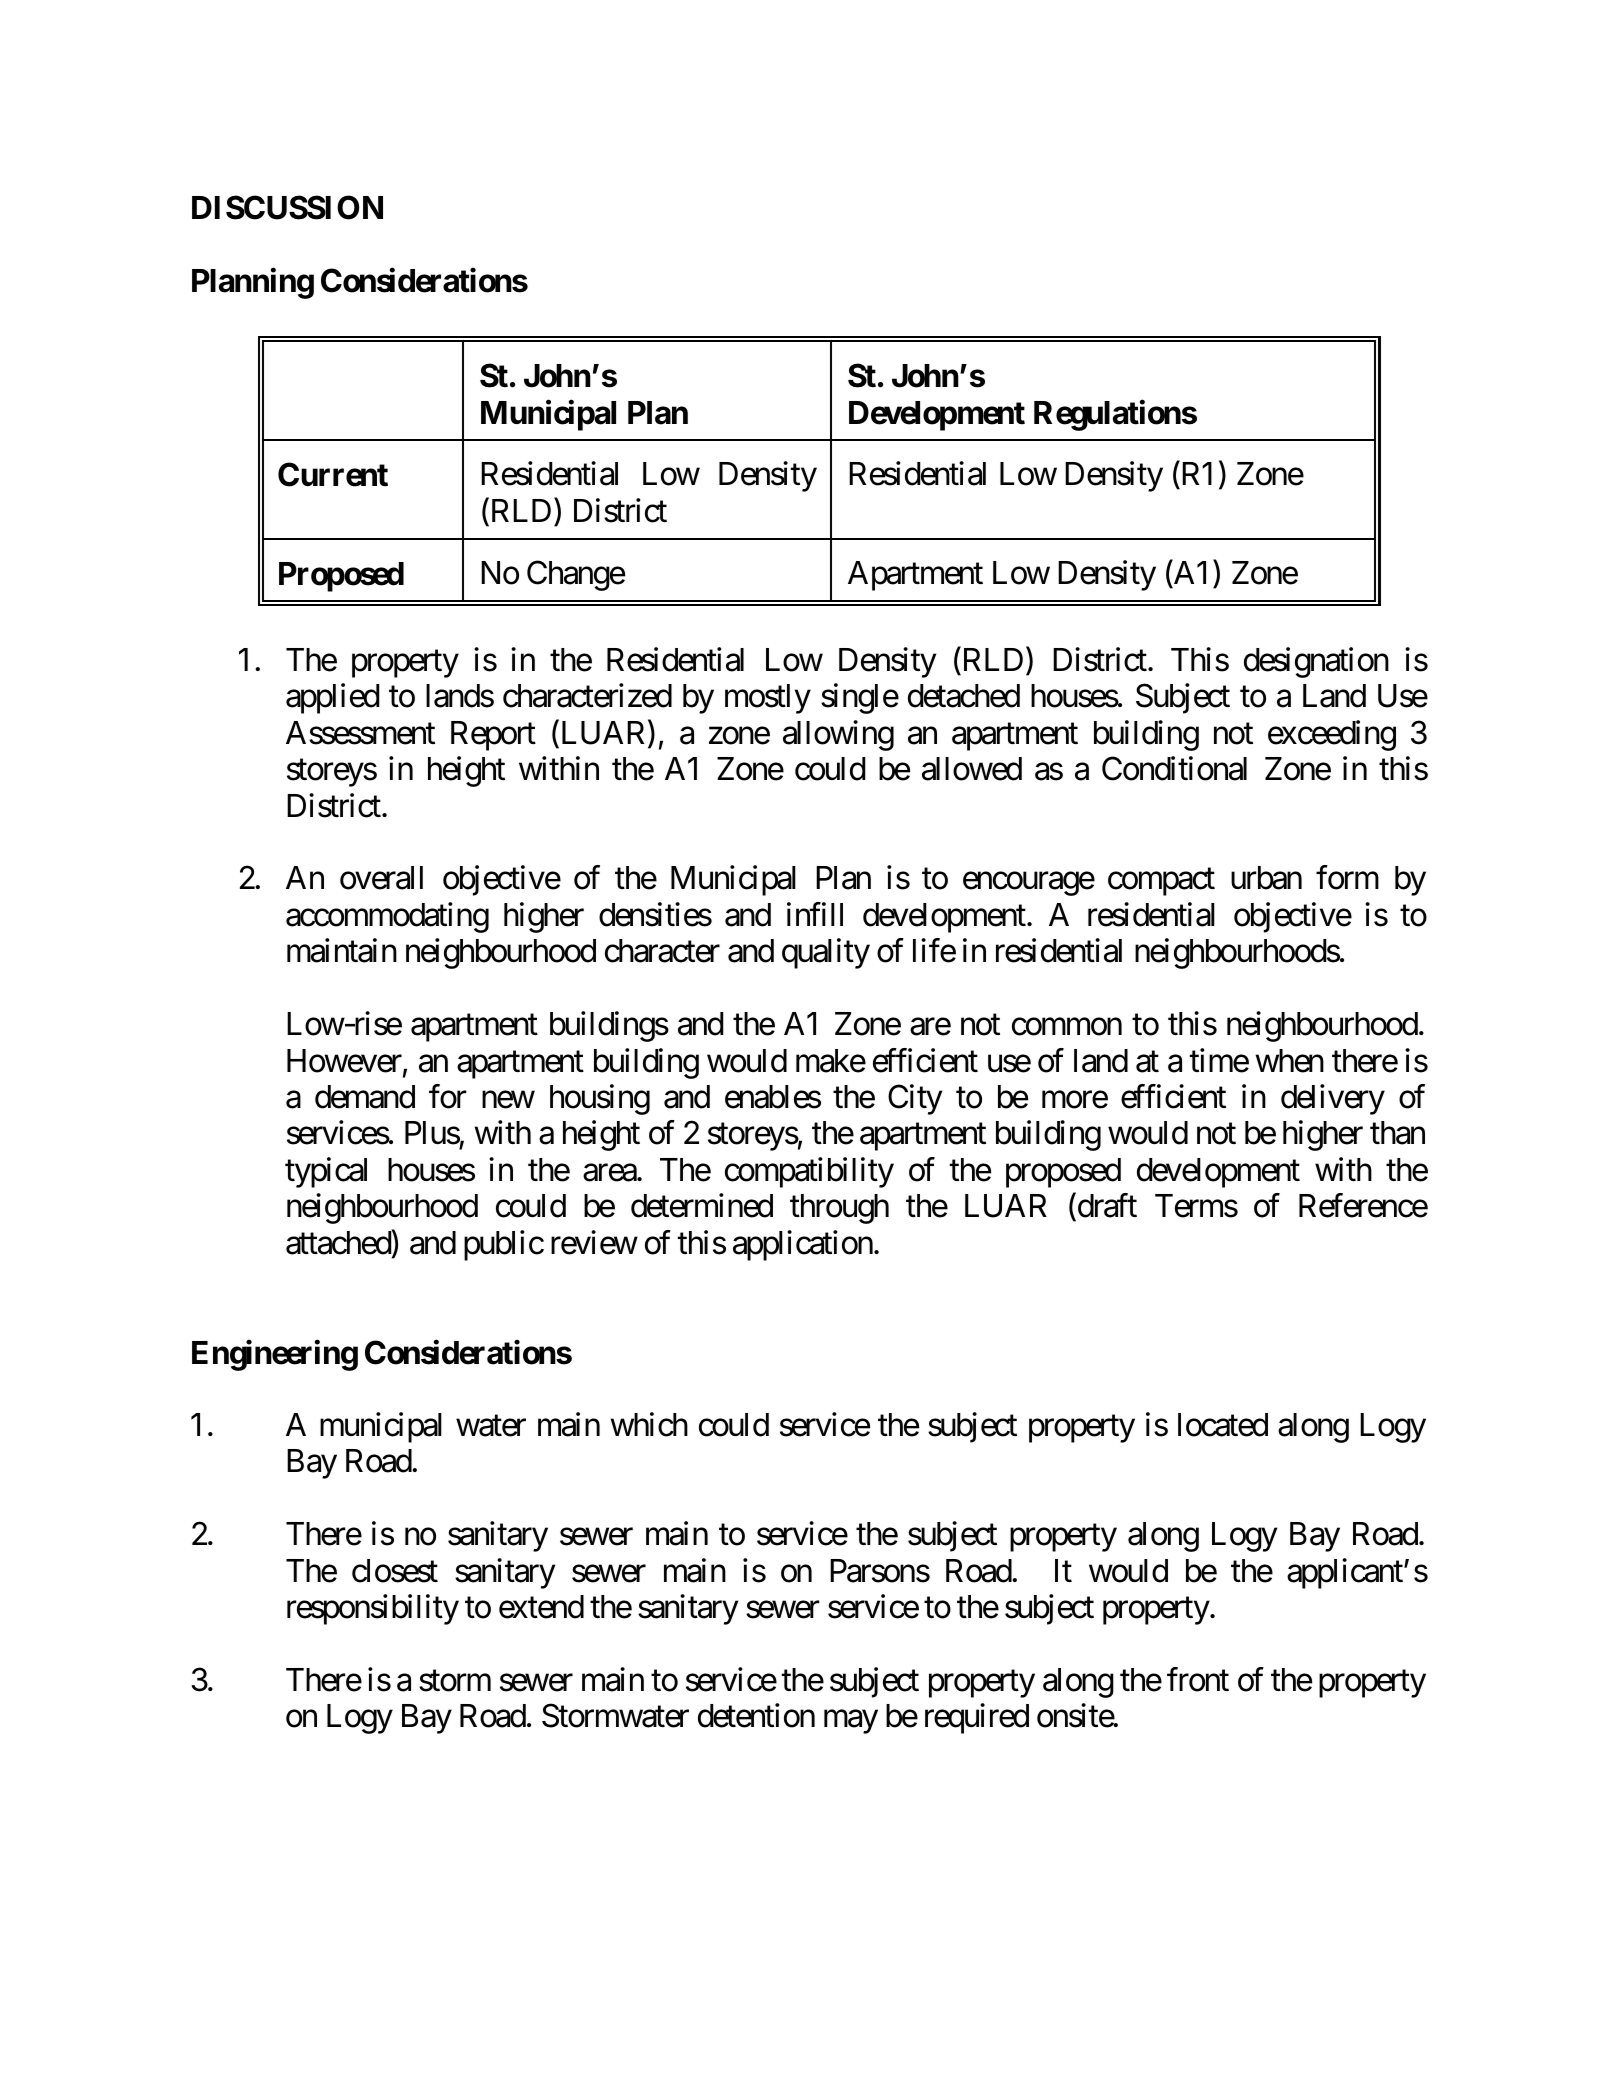 The width and height of the image is (1615, 2091). Describe the element at coordinates (333, 474) in the image. I see `Current` at that location.
